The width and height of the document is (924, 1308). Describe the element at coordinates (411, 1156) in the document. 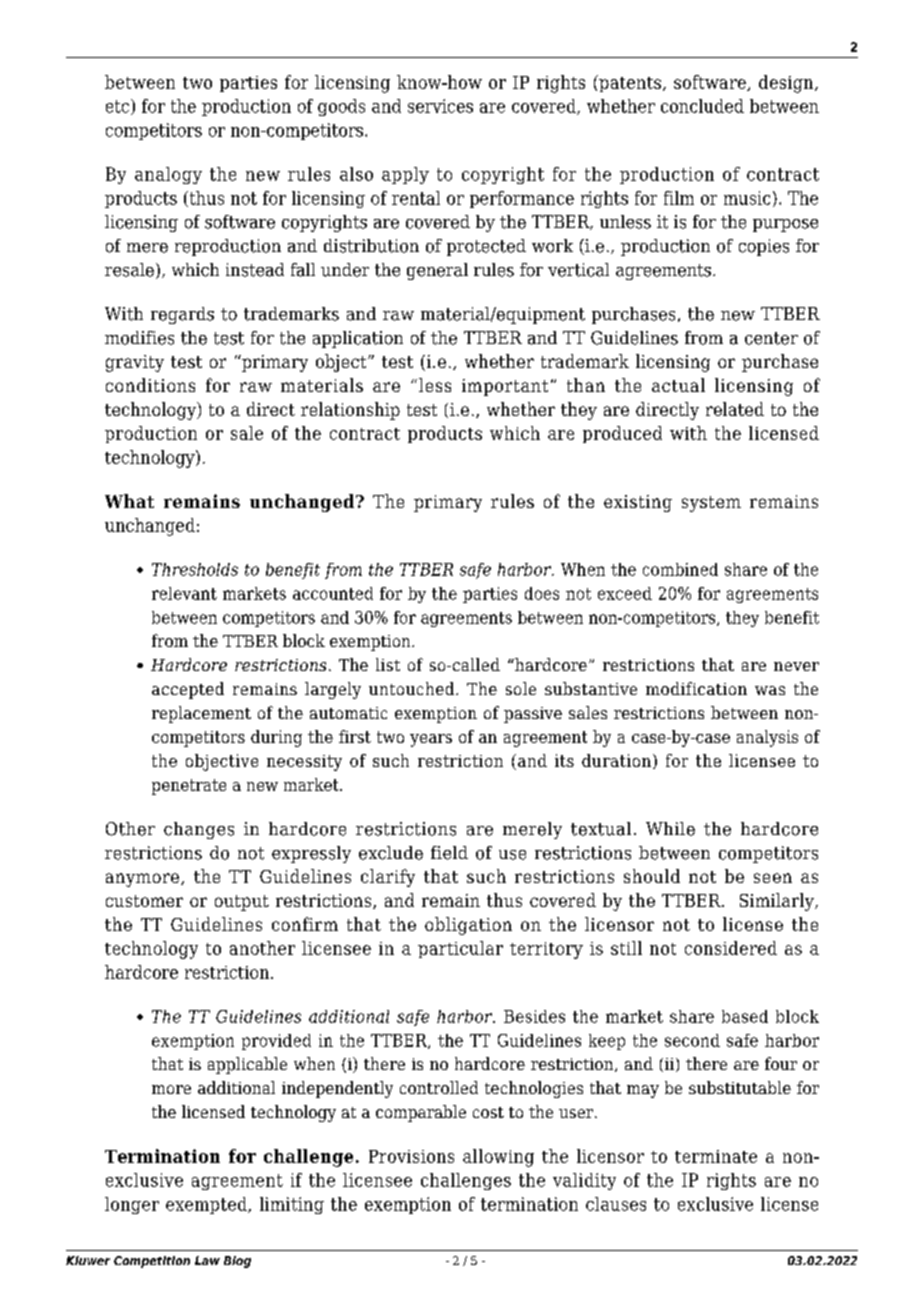

I see `Provisions` at that location.
